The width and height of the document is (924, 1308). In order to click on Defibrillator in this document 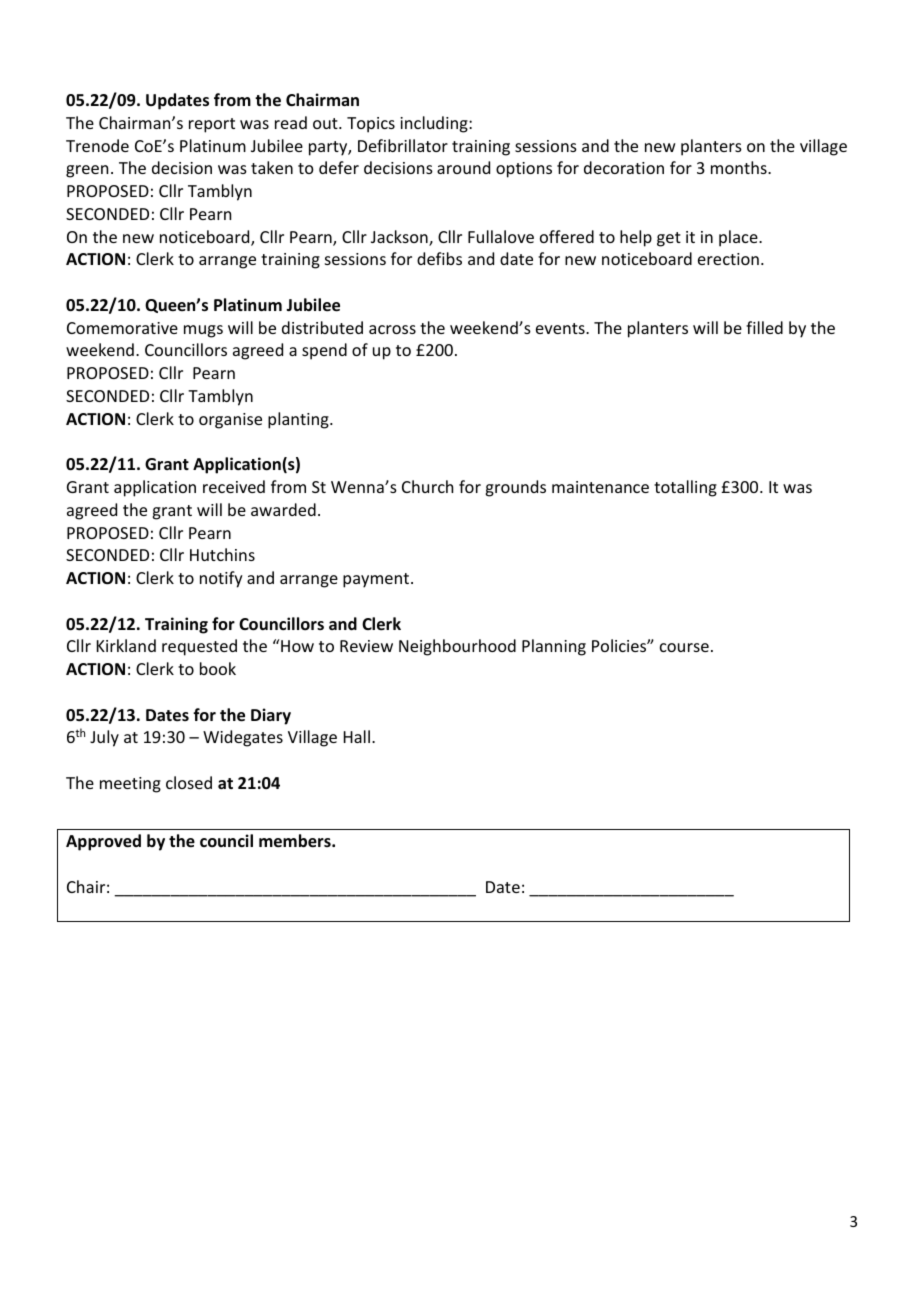, I will do `click(403, 145)`.
